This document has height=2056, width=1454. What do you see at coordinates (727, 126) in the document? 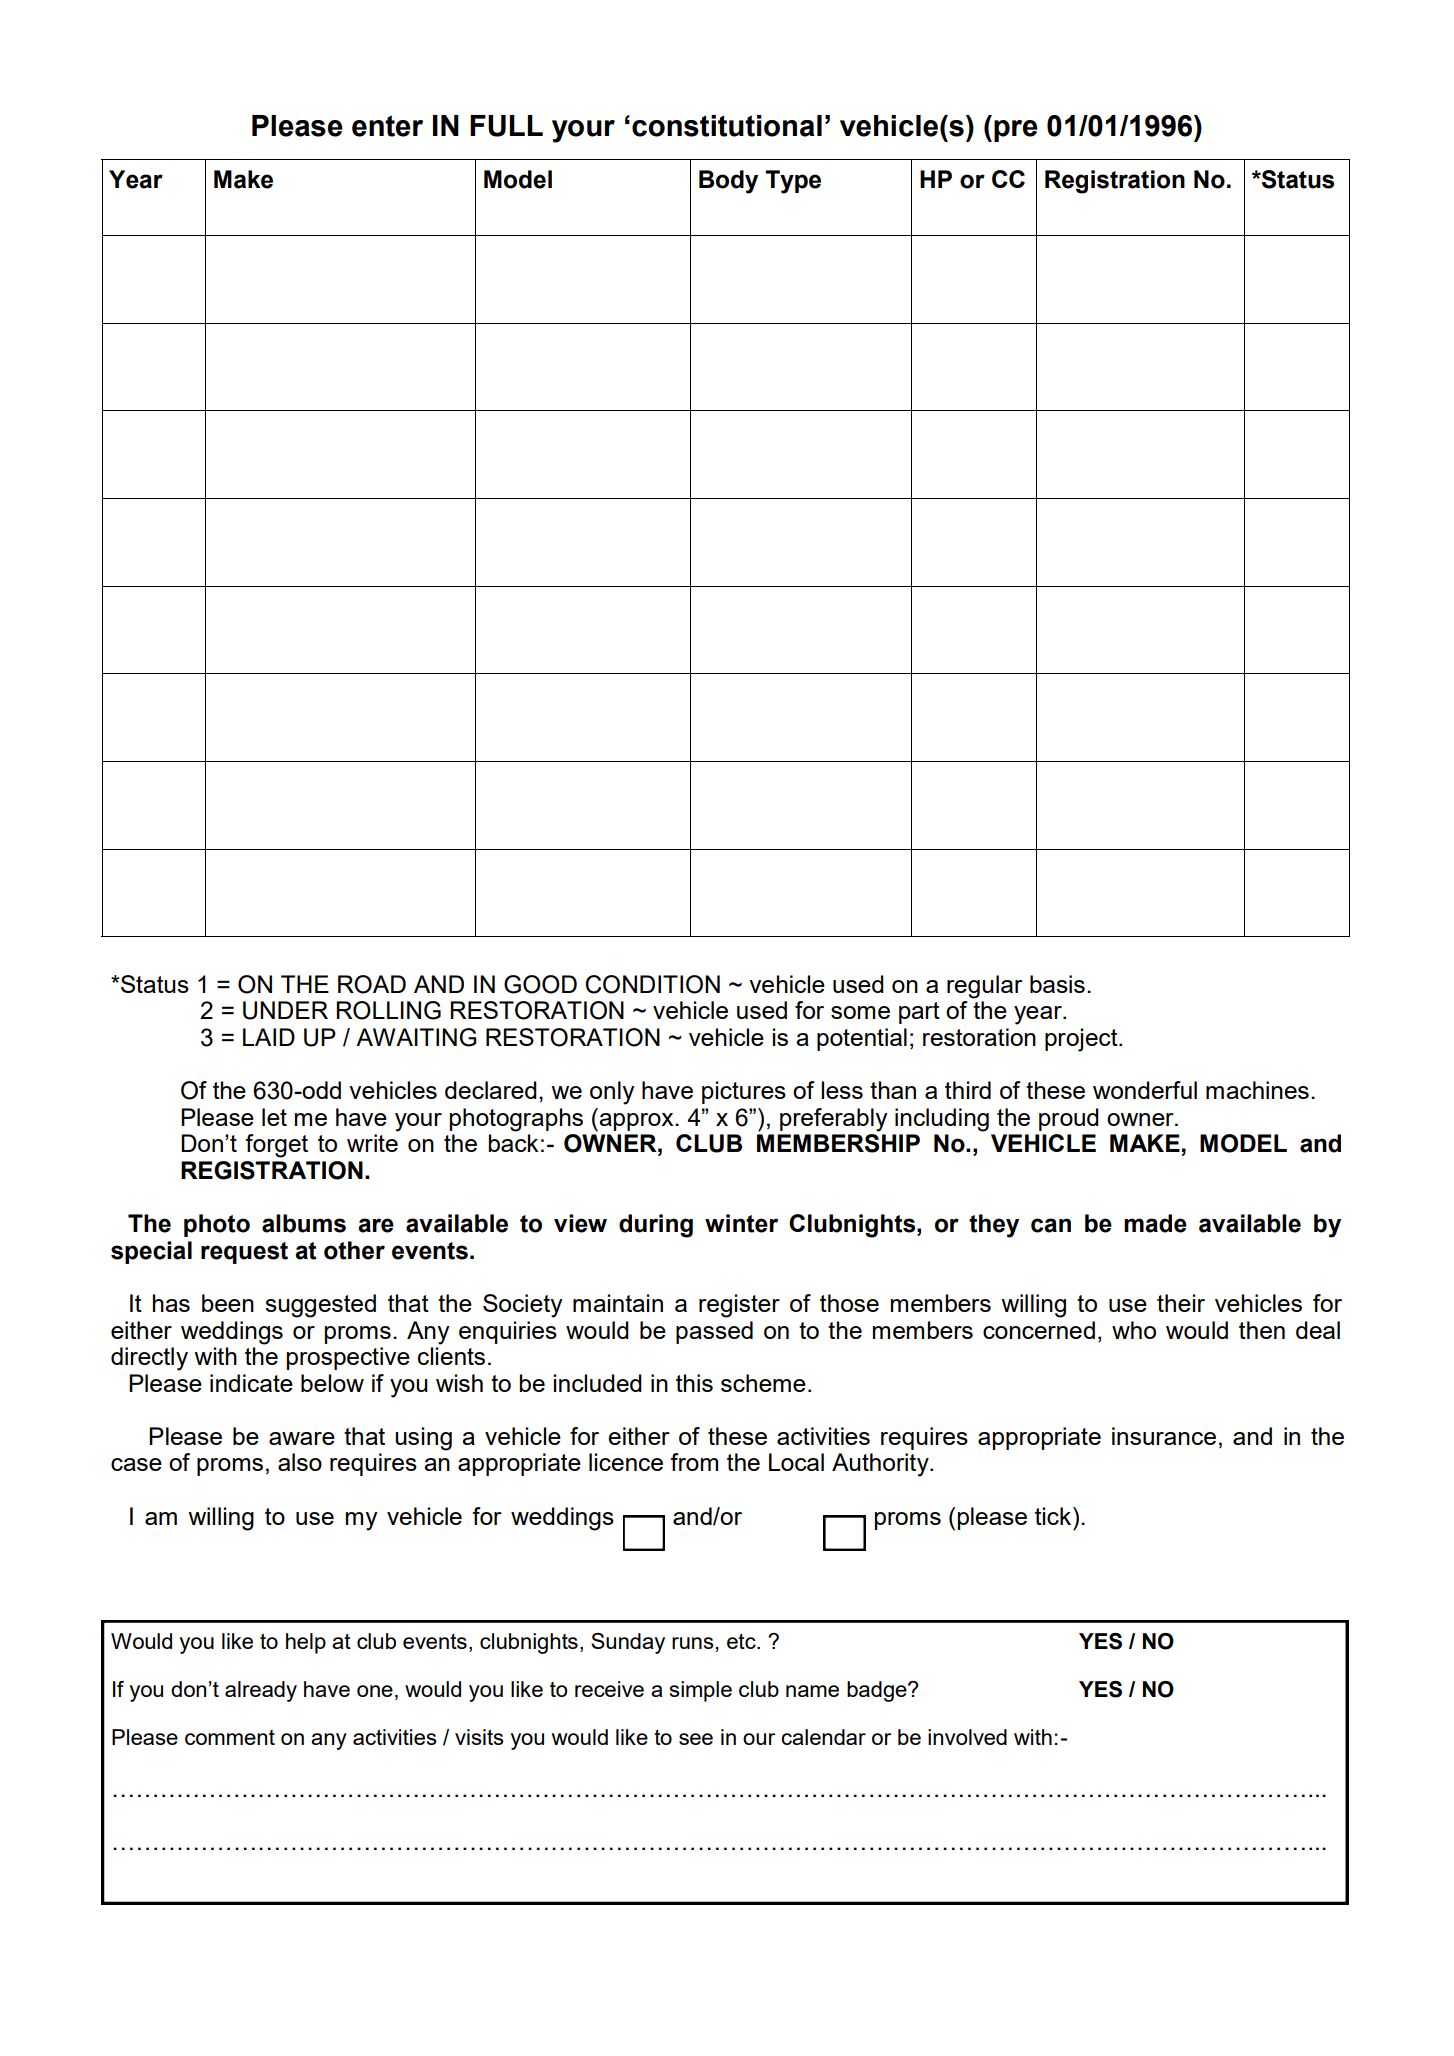
I see `constitutional` at bounding box center [727, 126].
